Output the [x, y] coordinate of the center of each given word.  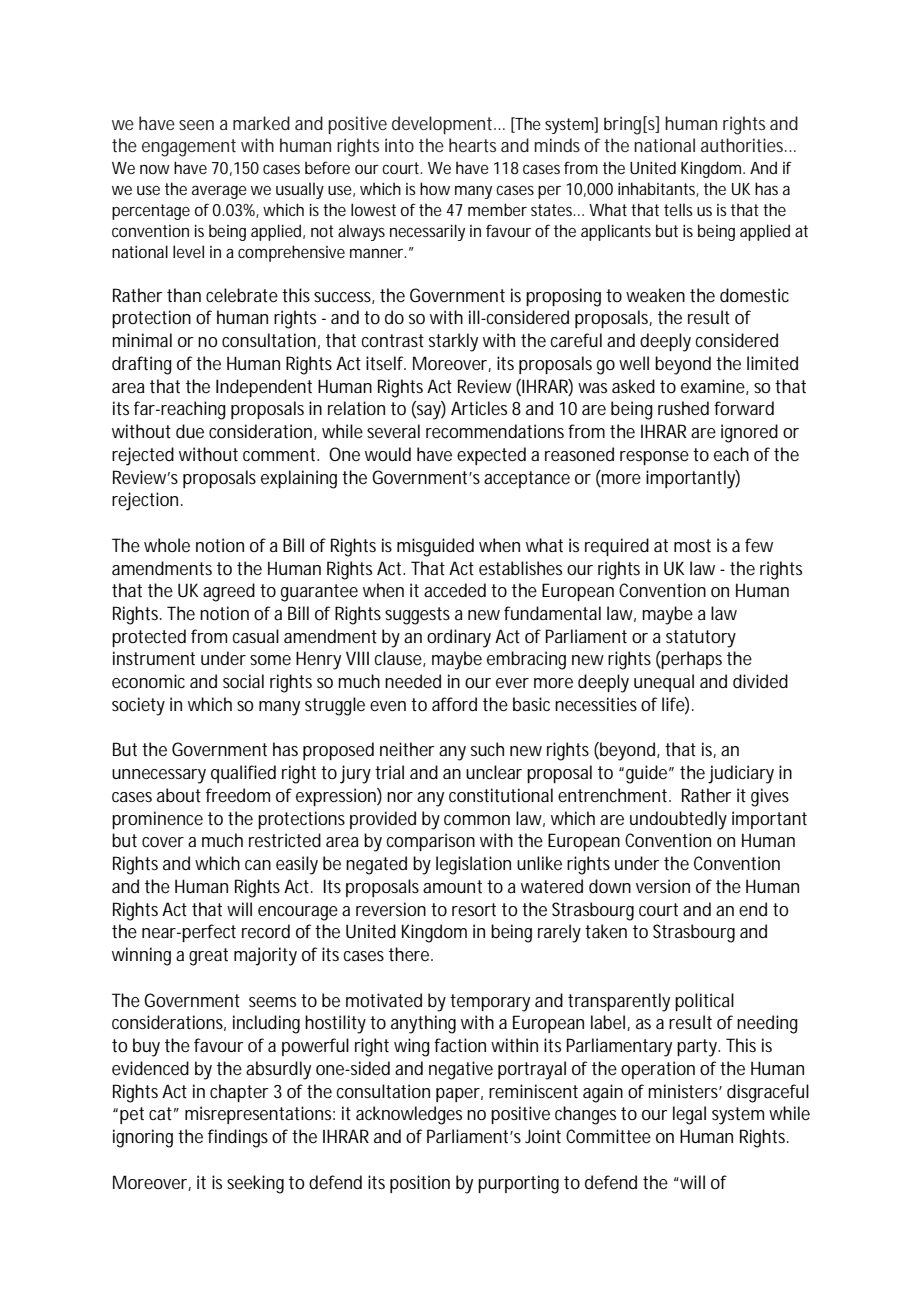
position [420, 1184]
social [243, 681]
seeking [255, 1184]
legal [689, 1115]
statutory [701, 639]
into [399, 145]
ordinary [461, 638]
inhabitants [658, 189]
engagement [189, 148]
